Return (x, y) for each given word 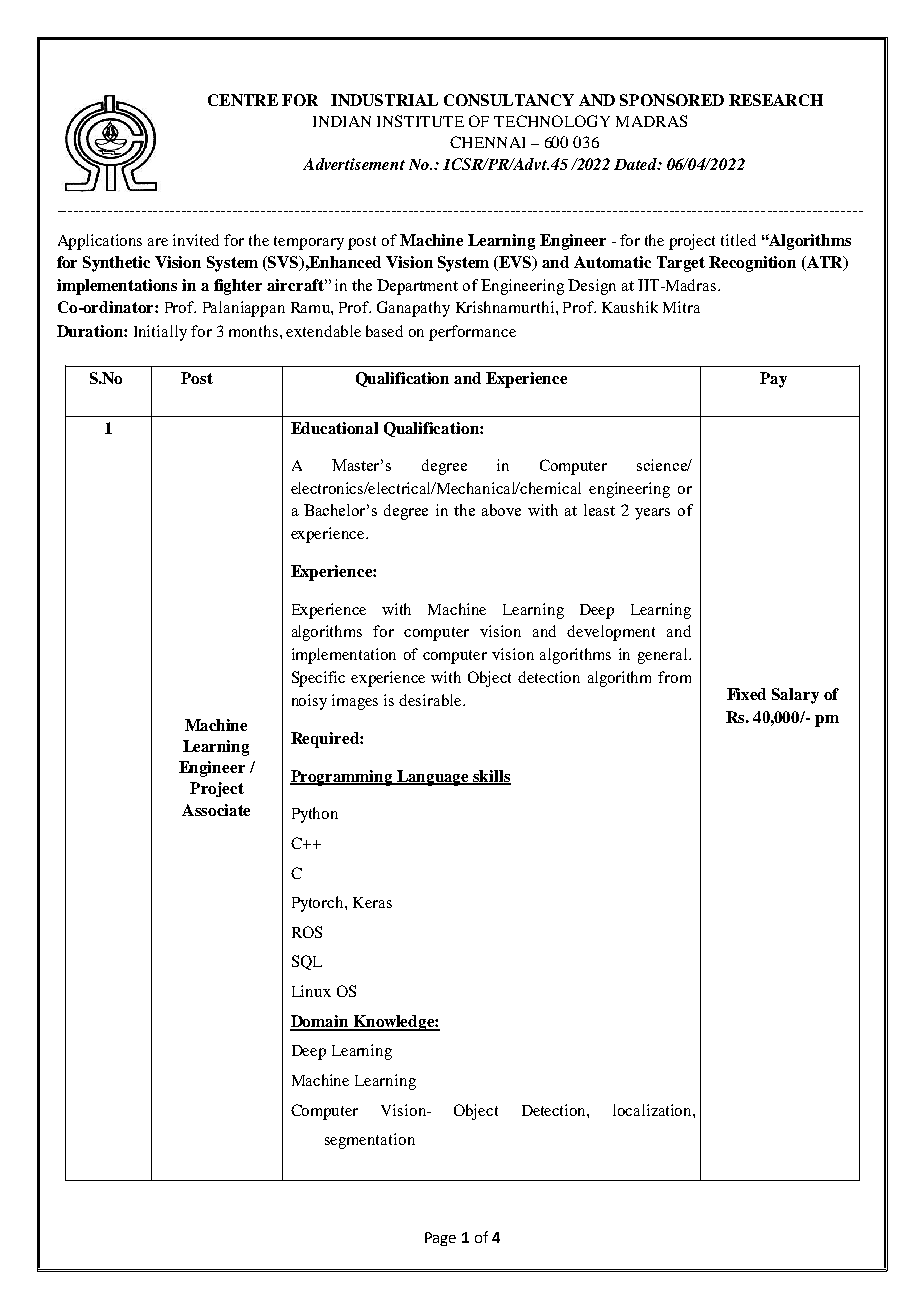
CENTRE (243, 100)
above (501, 510)
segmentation (370, 1141)
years (652, 514)
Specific (318, 679)
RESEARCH (776, 100)
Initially (160, 333)
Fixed (746, 694)
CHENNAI (487, 142)
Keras (372, 902)
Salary (795, 696)
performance (472, 333)
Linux (311, 991)
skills (491, 777)
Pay (773, 380)
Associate (216, 810)
